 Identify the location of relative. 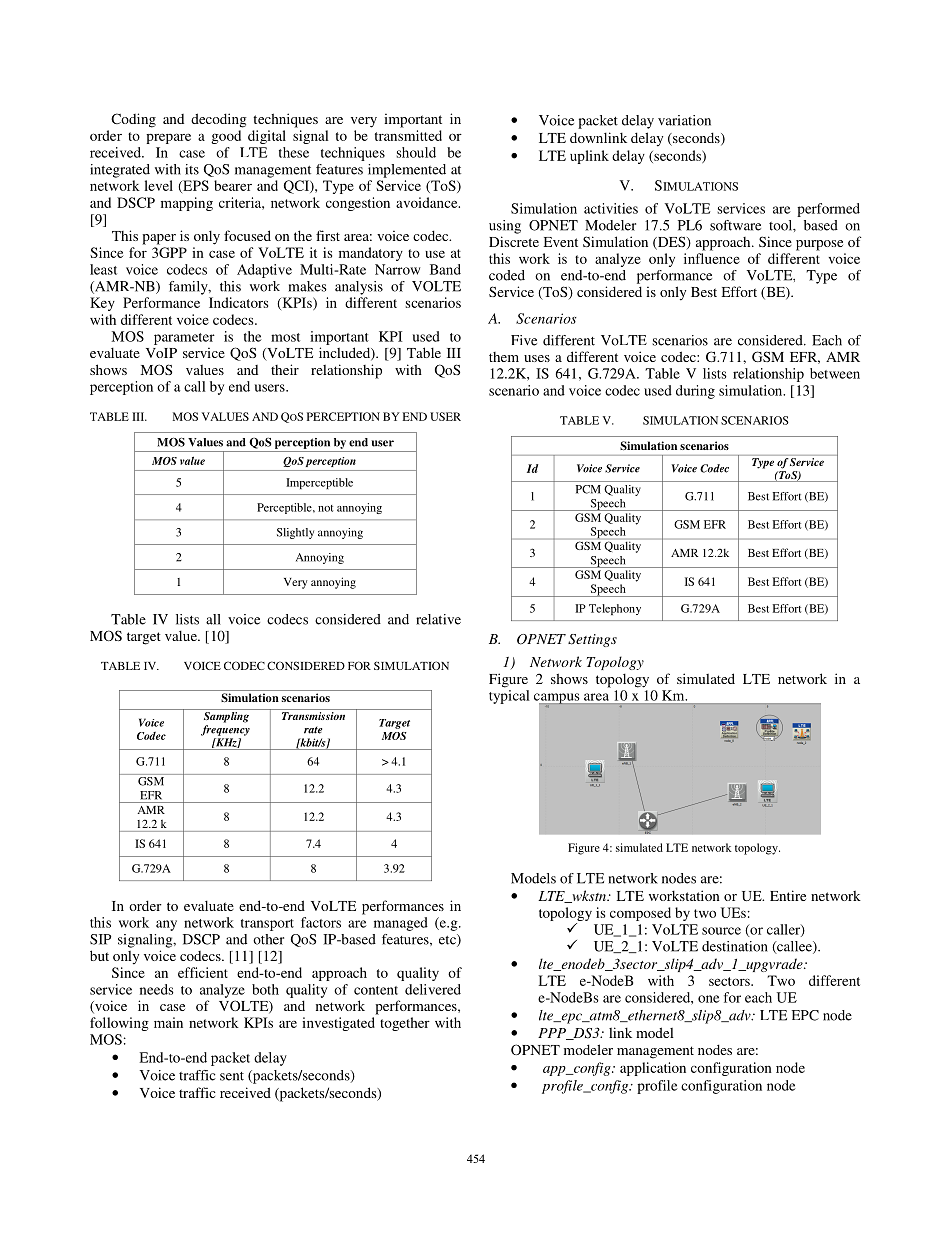
(438, 619).
